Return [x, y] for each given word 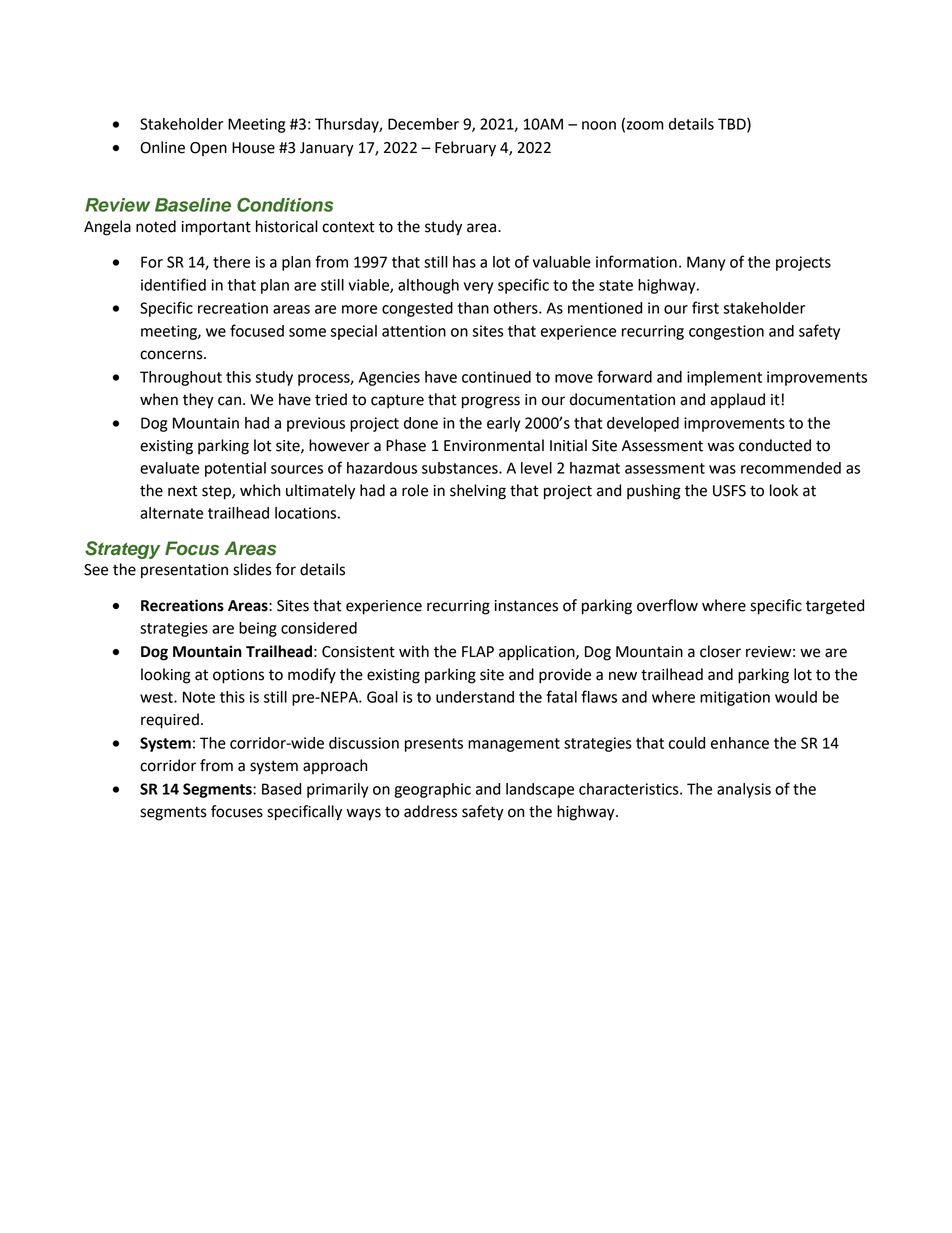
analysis [744, 790]
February [465, 149]
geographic [432, 790]
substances [461, 468]
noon [599, 125]
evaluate [169, 468]
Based [281, 789]
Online [162, 147]
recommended [791, 468]
